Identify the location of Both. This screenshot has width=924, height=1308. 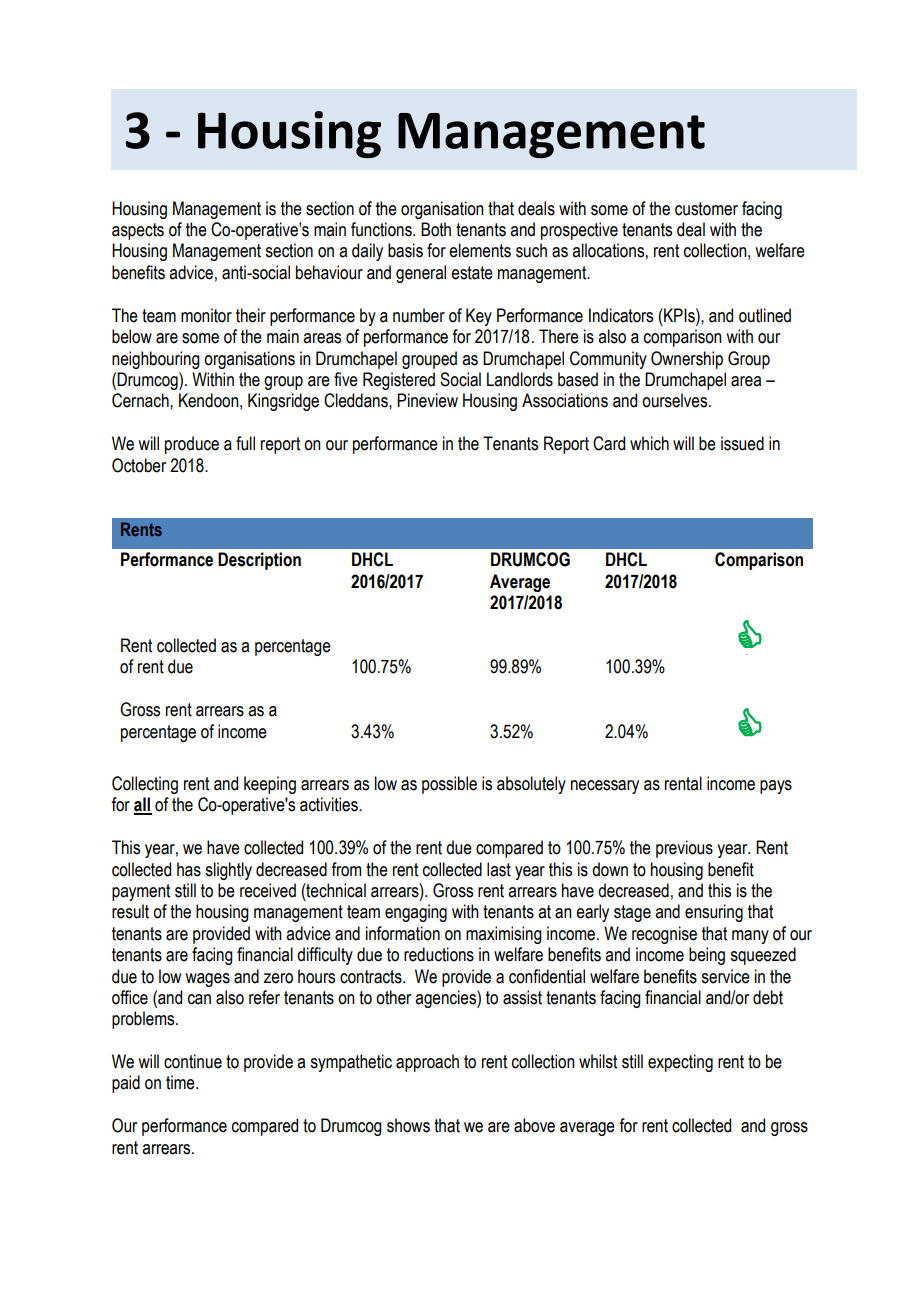
(436, 229).
